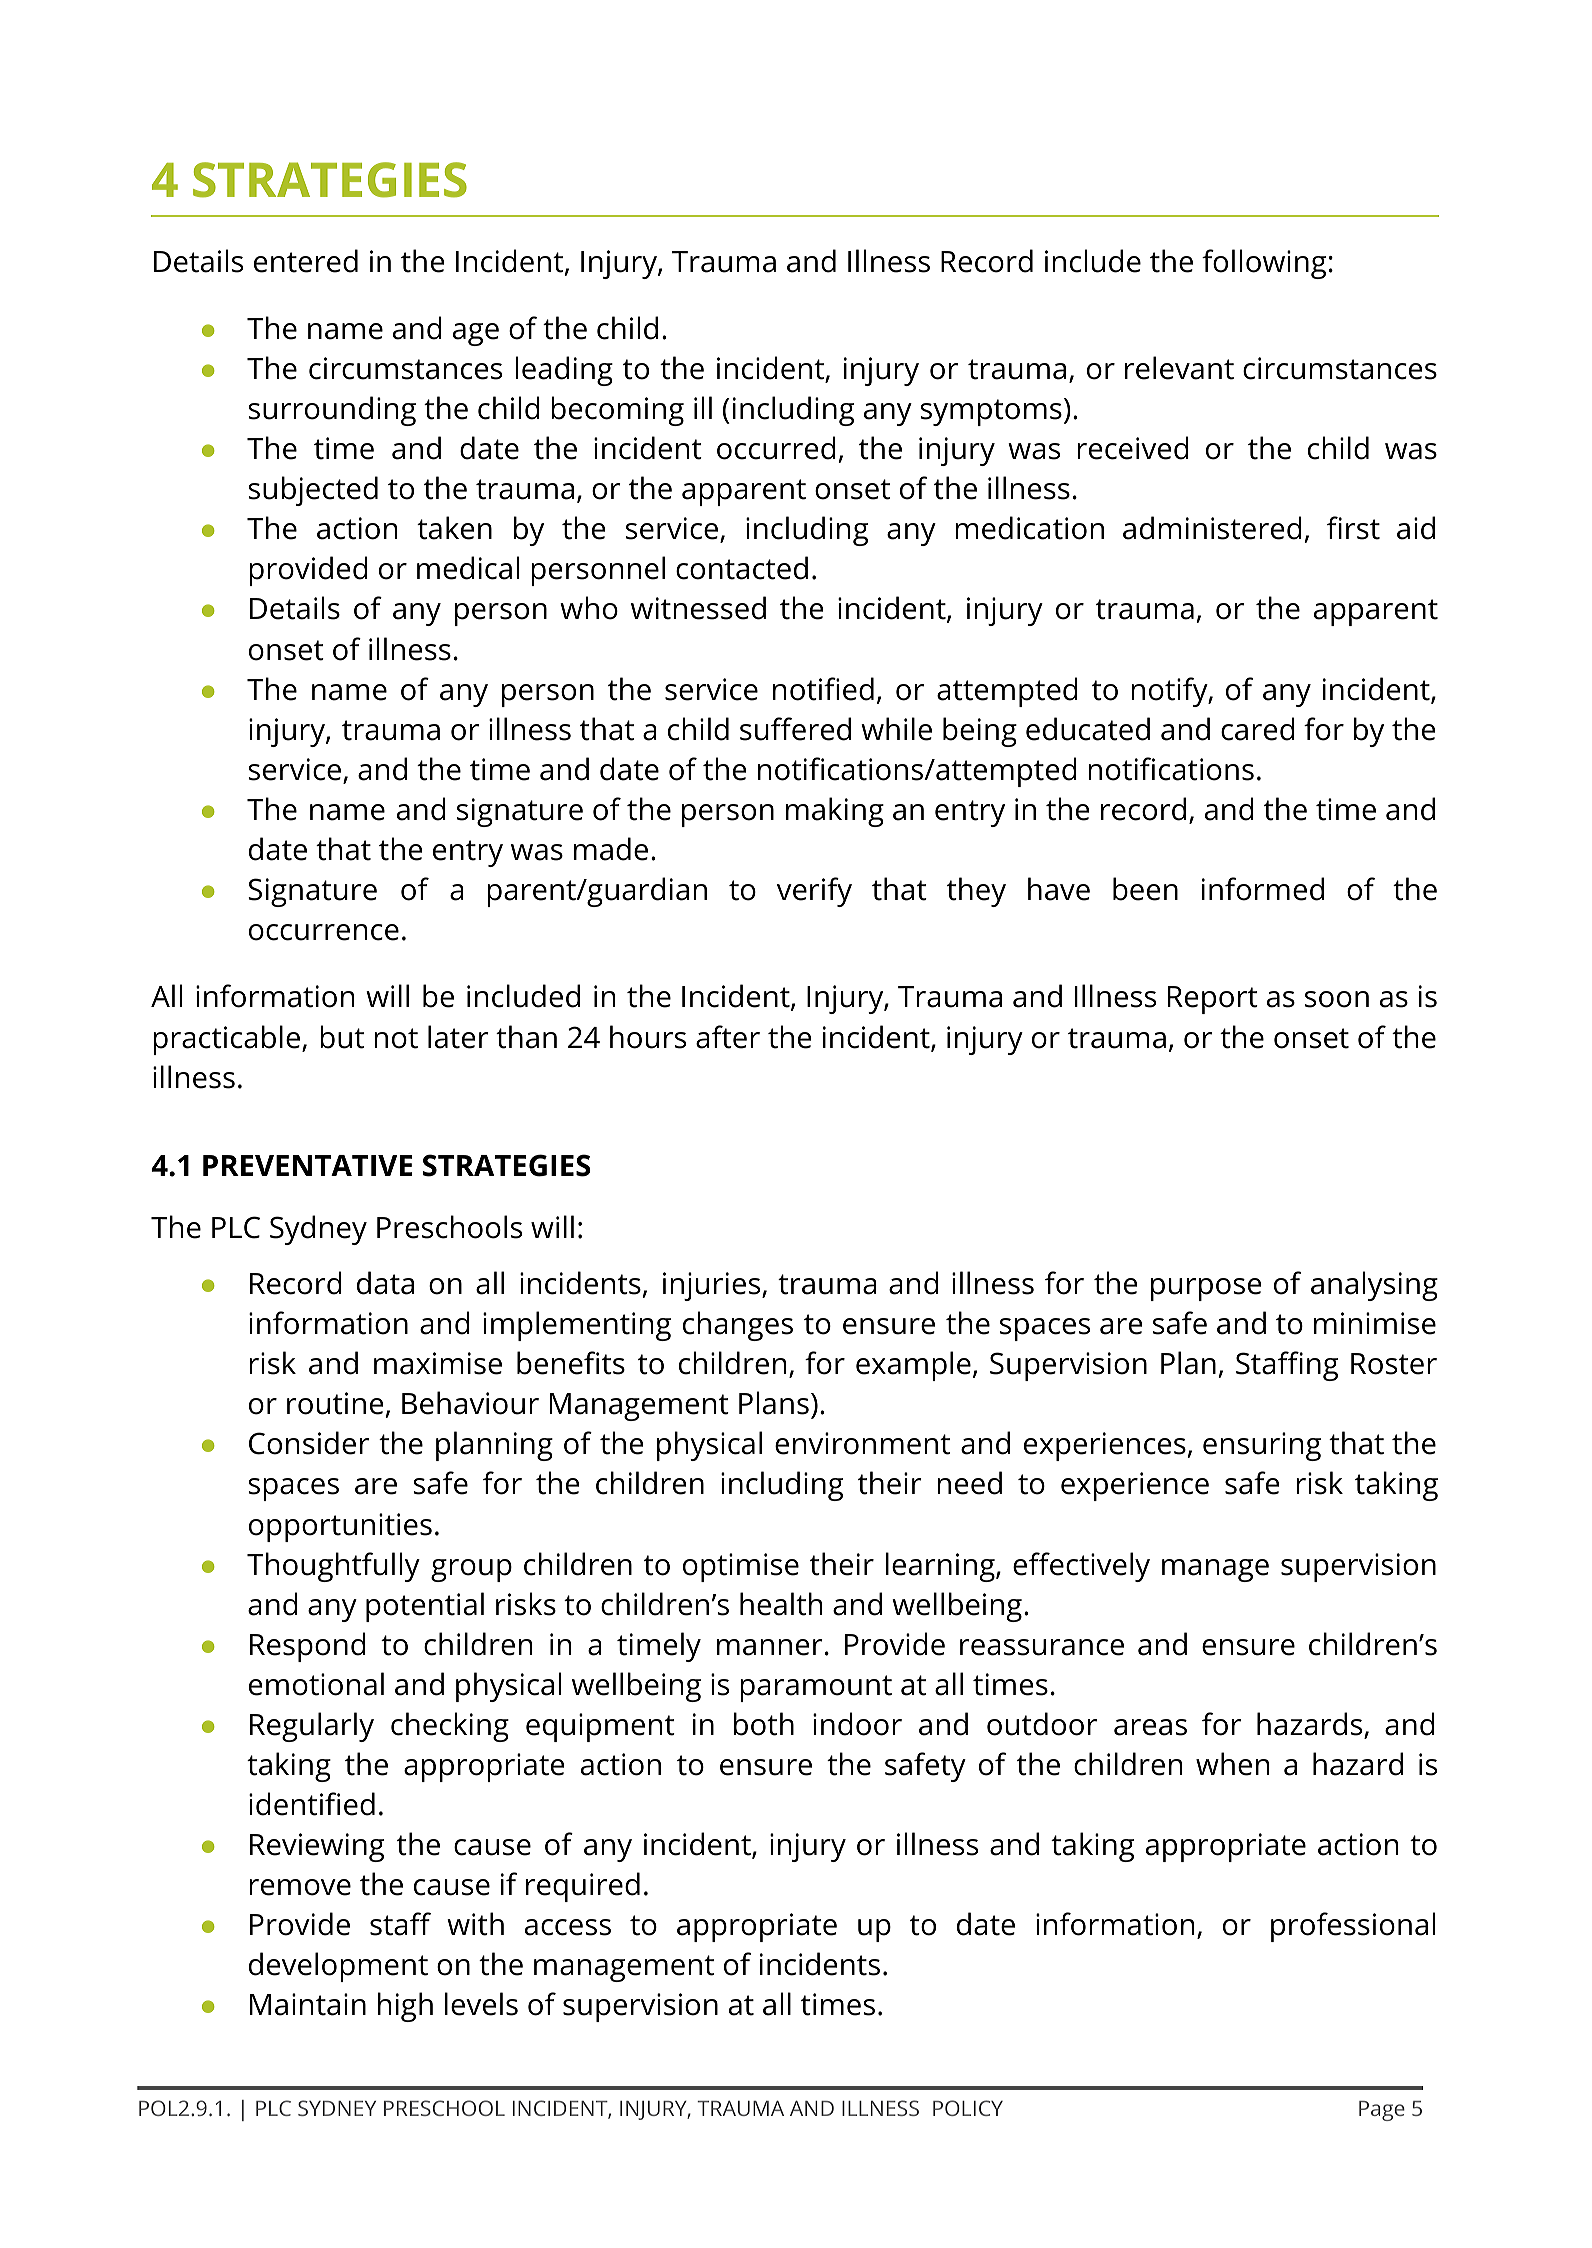  Describe the element at coordinates (713, 1286) in the screenshot. I see `injuries` at that location.
